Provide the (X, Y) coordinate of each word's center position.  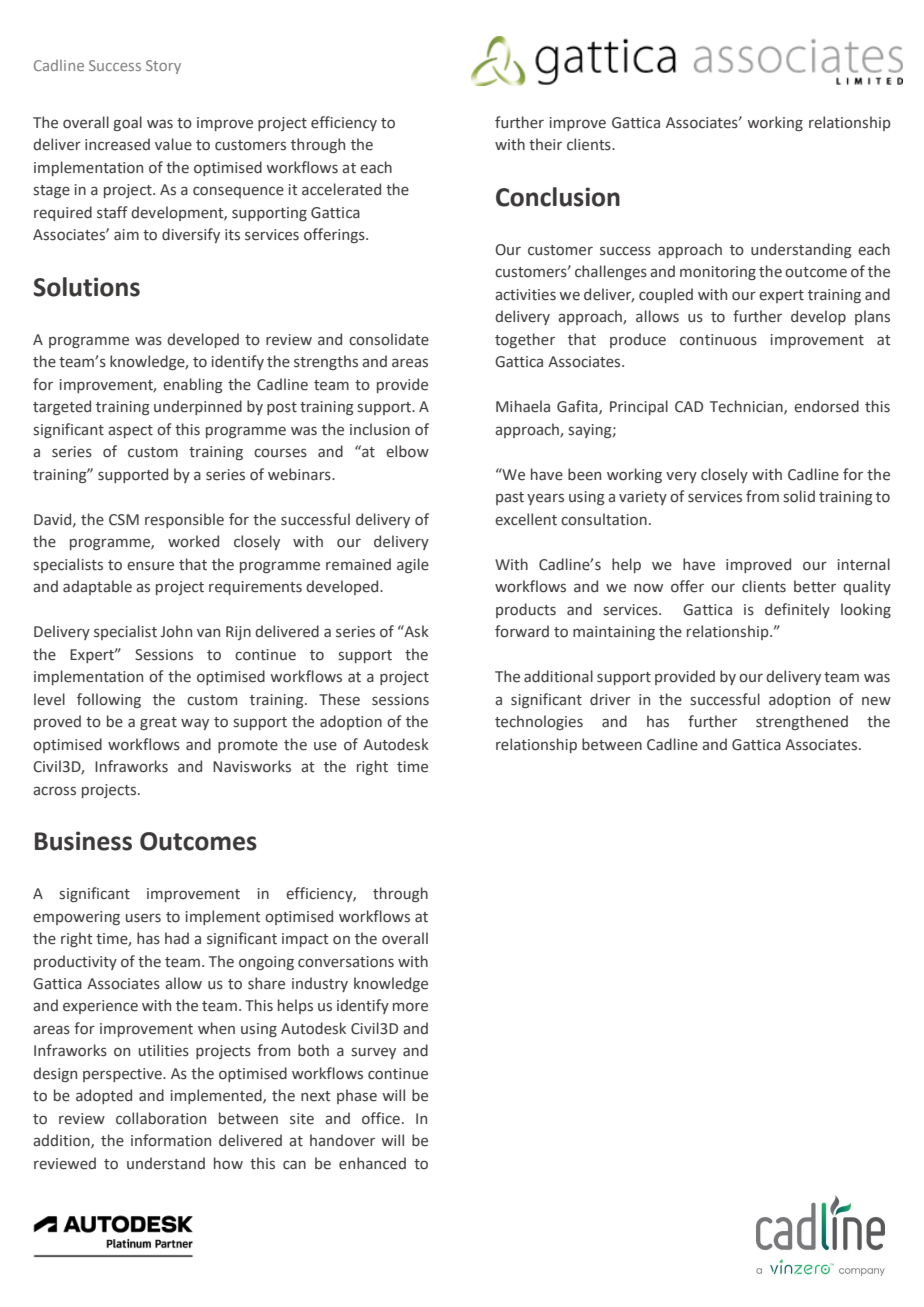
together (525, 340)
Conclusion (558, 197)
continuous (718, 340)
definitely (797, 610)
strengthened (802, 722)
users (143, 918)
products (526, 610)
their (545, 144)
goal (127, 123)
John (176, 631)
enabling (193, 385)
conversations (346, 962)
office (381, 1118)
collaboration (161, 1118)
